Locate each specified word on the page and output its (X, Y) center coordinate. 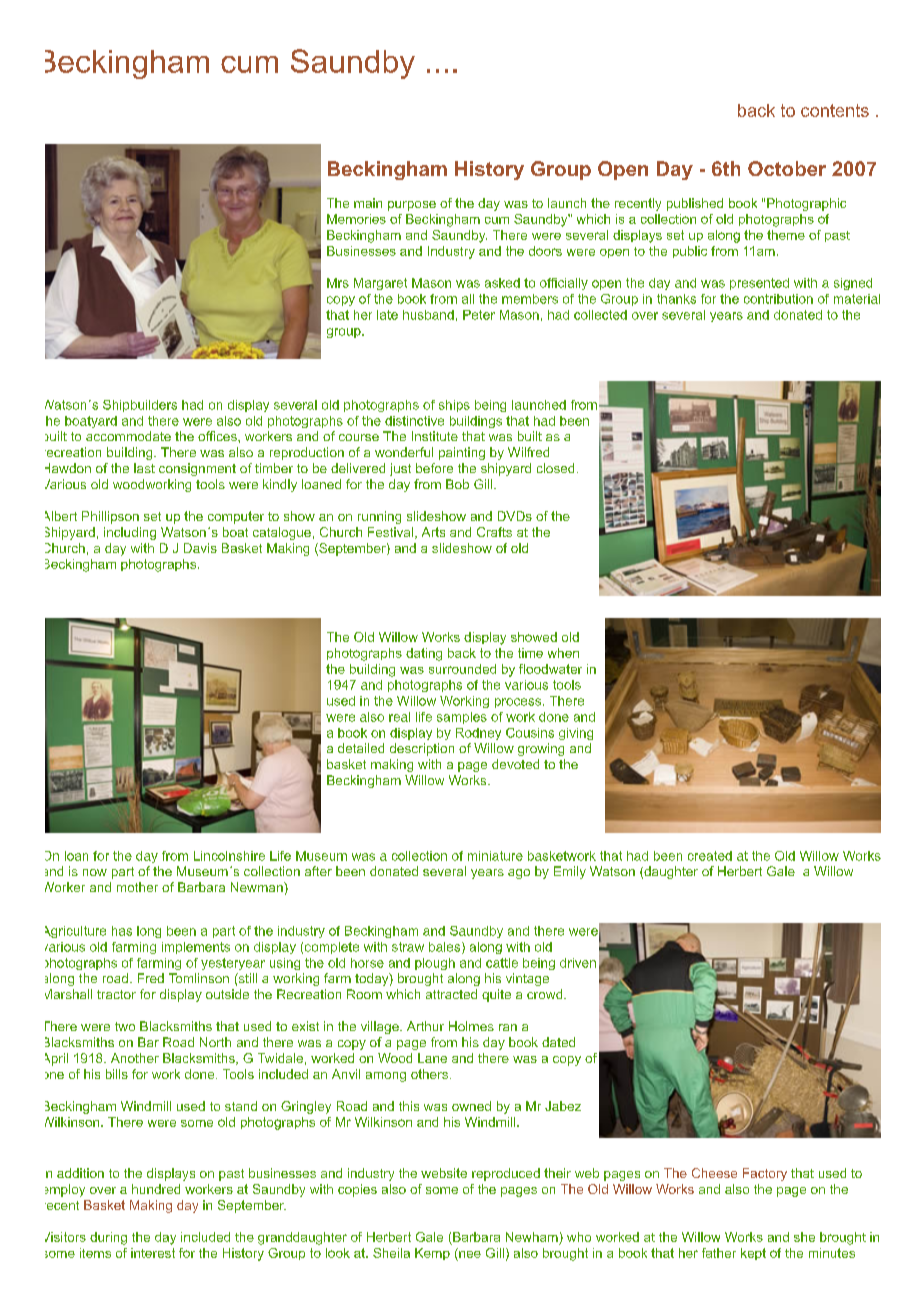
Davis (200, 548)
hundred (156, 1189)
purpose (412, 206)
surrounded (462, 669)
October (787, 168)
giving (576, 734)
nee (469, 1253)
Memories (356, 219)
